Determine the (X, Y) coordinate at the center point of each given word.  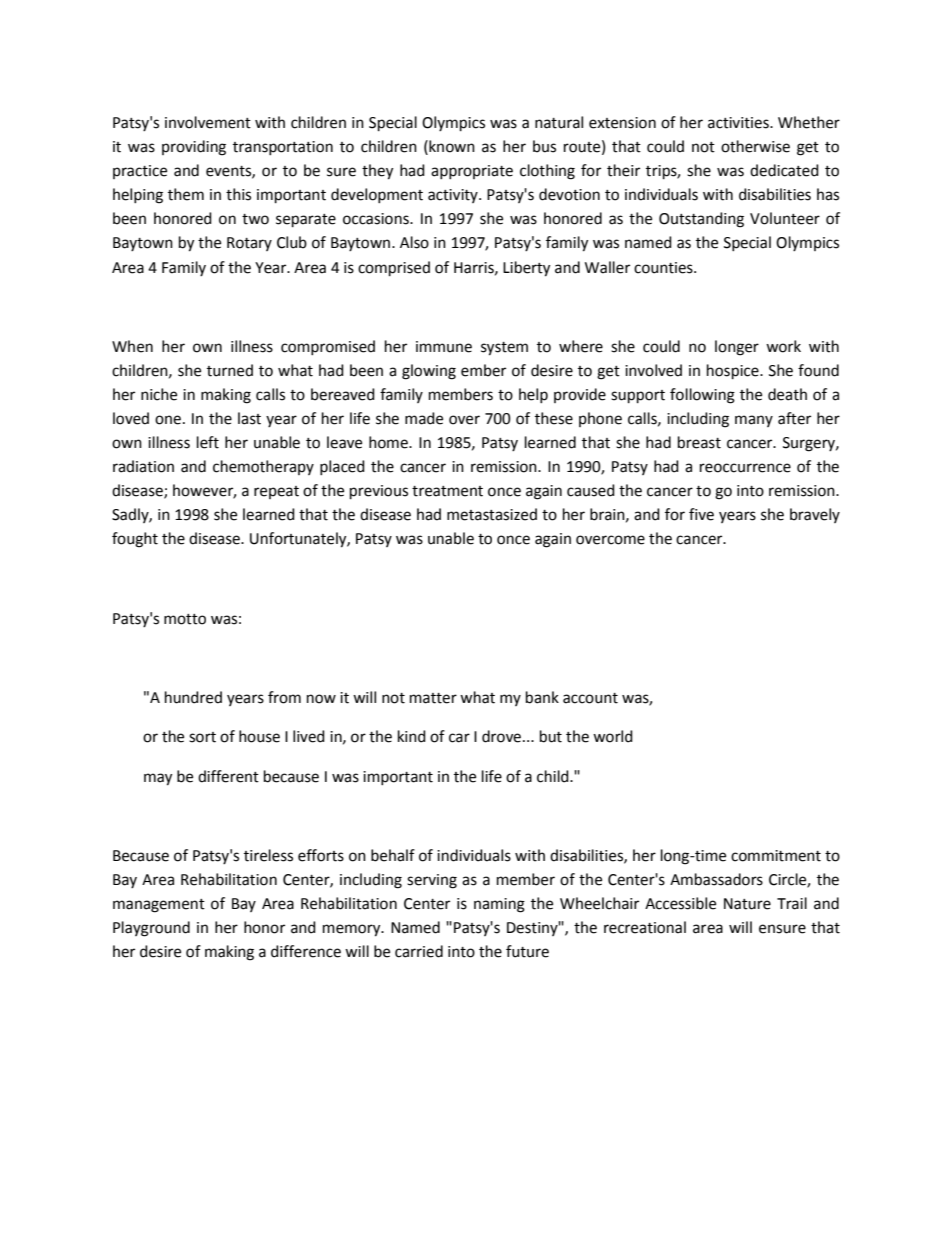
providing (194, 148)
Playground (151, 929)
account (590, 698)
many (754, 421)
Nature (747, 904)
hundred (193, 697)
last (249, 418)
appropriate (472, 172)
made (424, 418)
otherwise (755, 146)
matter (433, 698)
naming (499, 905)
